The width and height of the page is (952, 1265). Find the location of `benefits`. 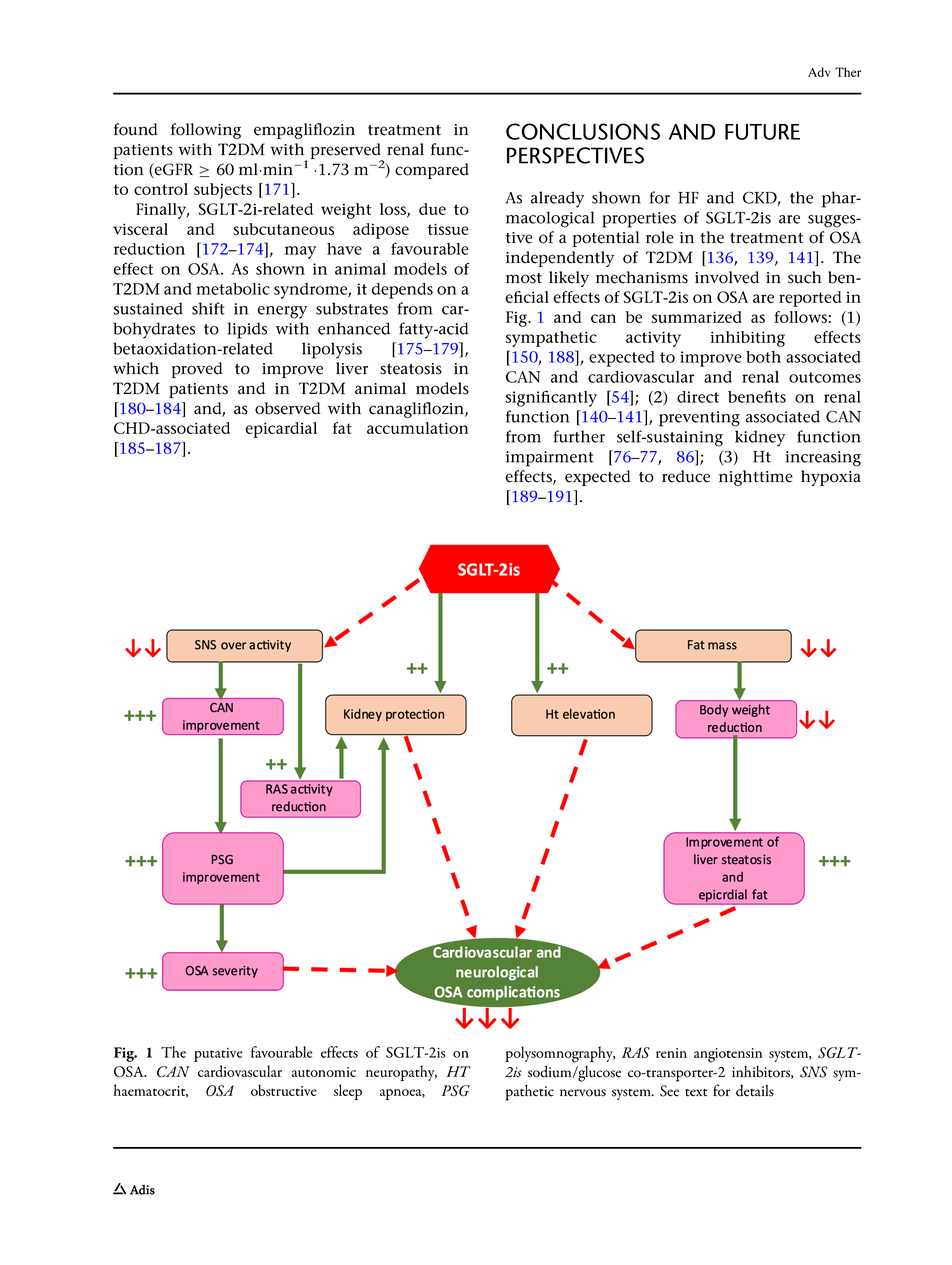

benefits is located at coordinates (757, 396).
